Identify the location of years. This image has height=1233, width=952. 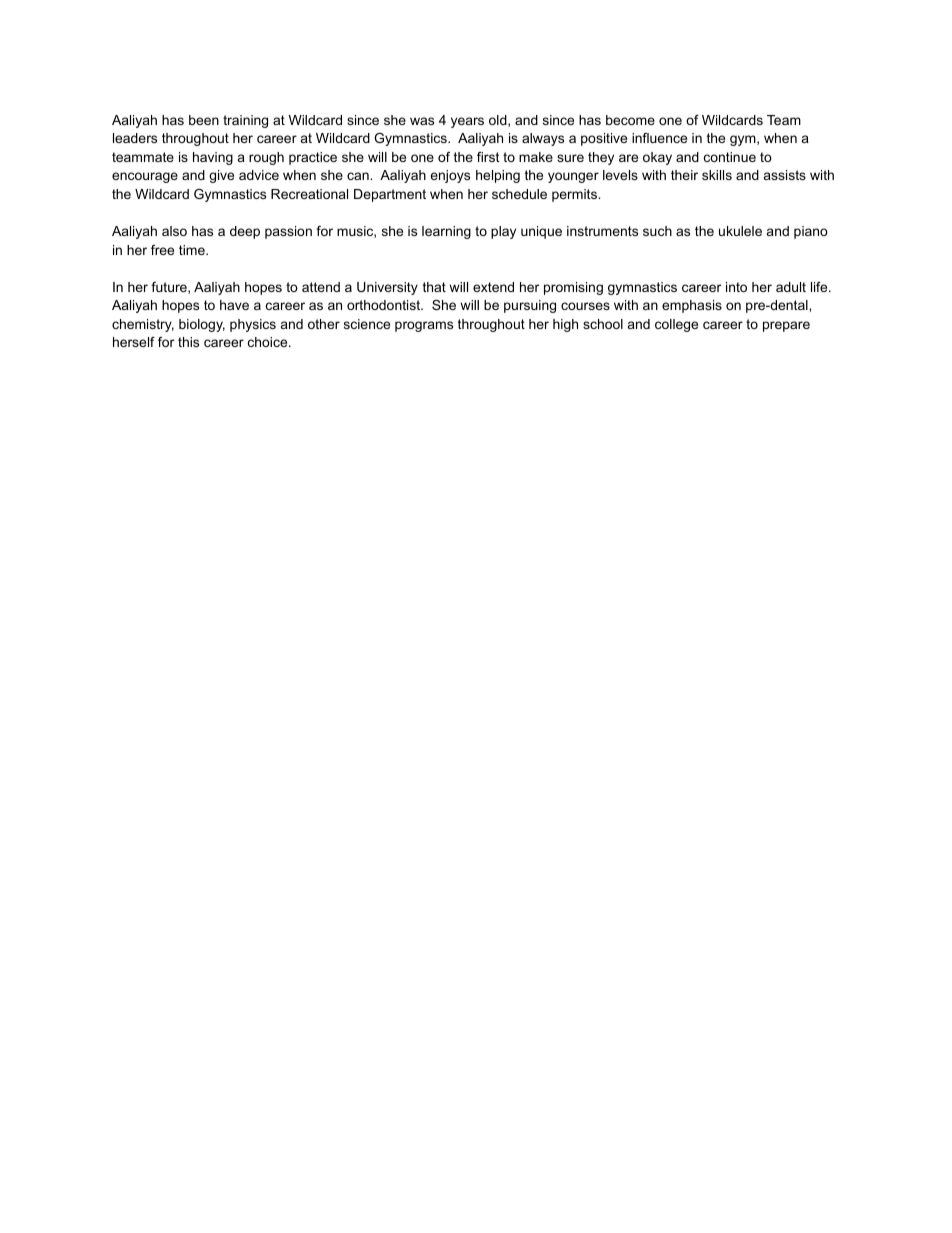
(467, 122).
